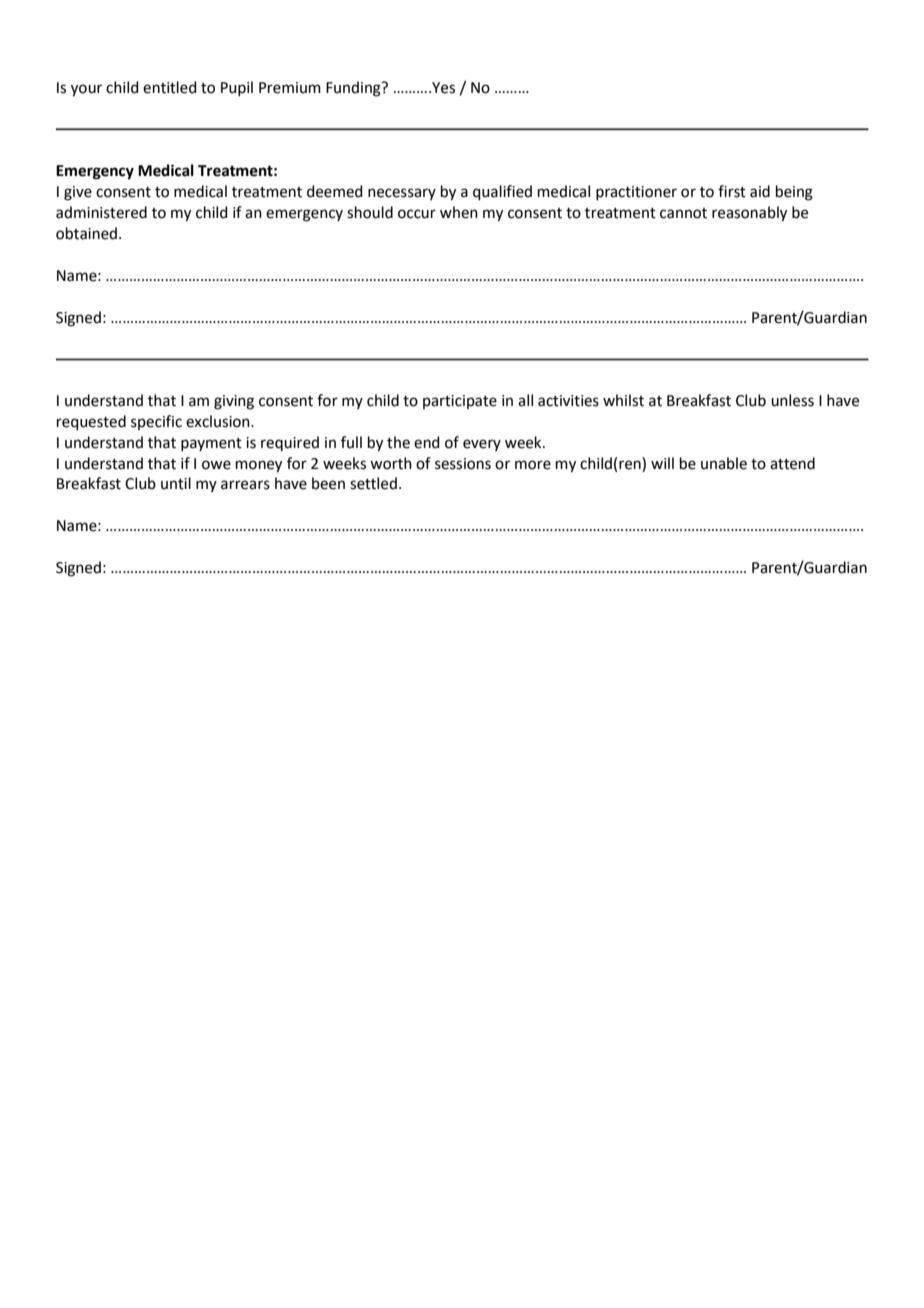 The height and width of the document is (1308, 924). What do you see at coordinates (170, 87) in the document?
I see `entitled` at bounding box center [170, 87].
